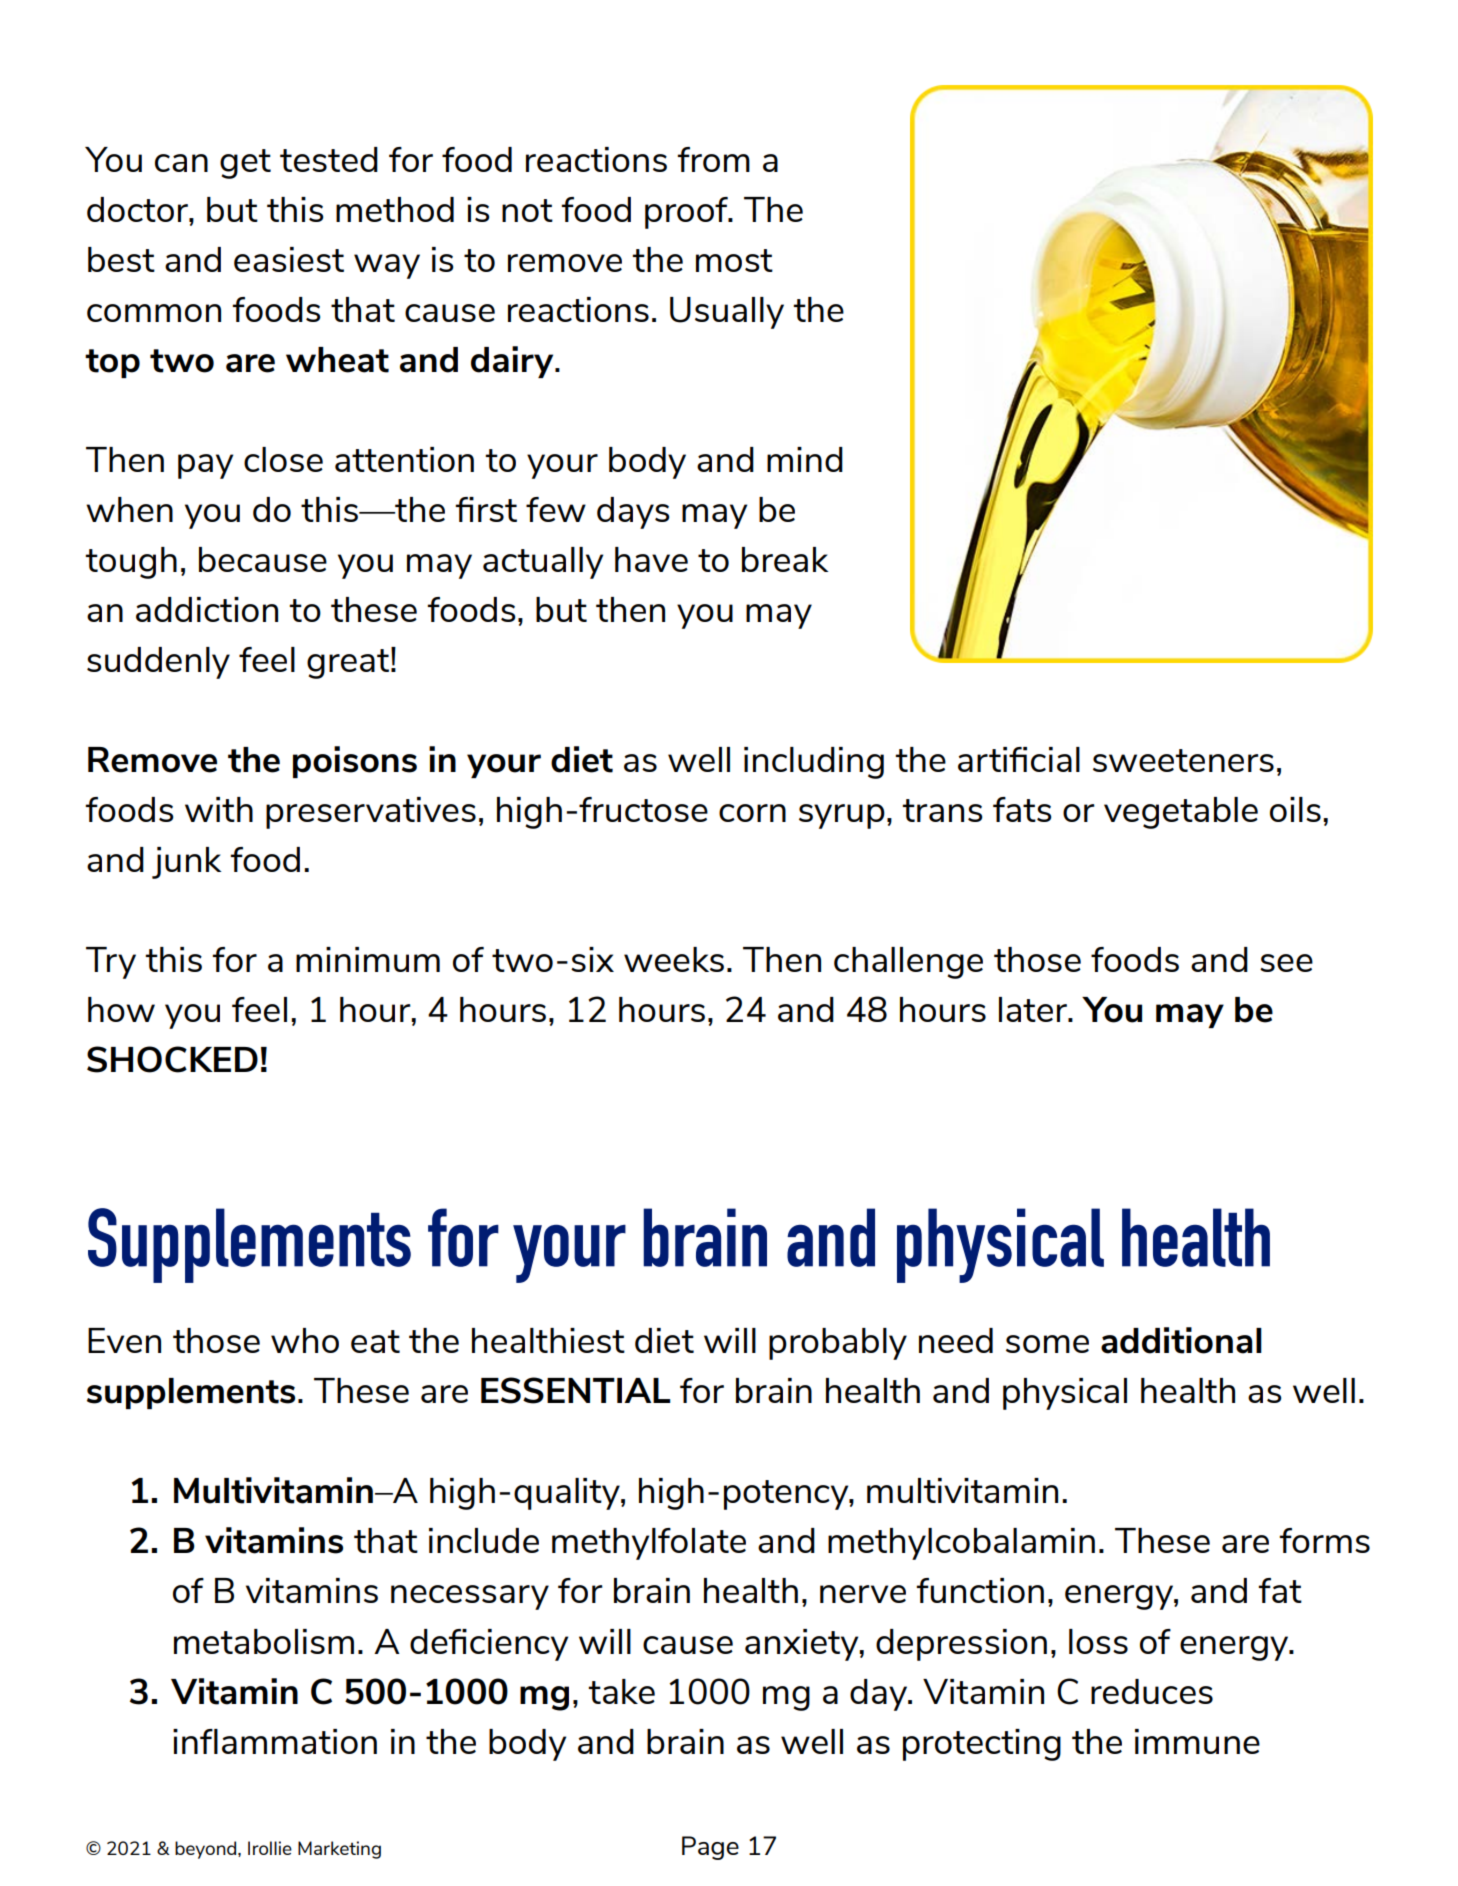 This image has width=1458, height=1886. I want to click on immune, so click(1197, 1741).
